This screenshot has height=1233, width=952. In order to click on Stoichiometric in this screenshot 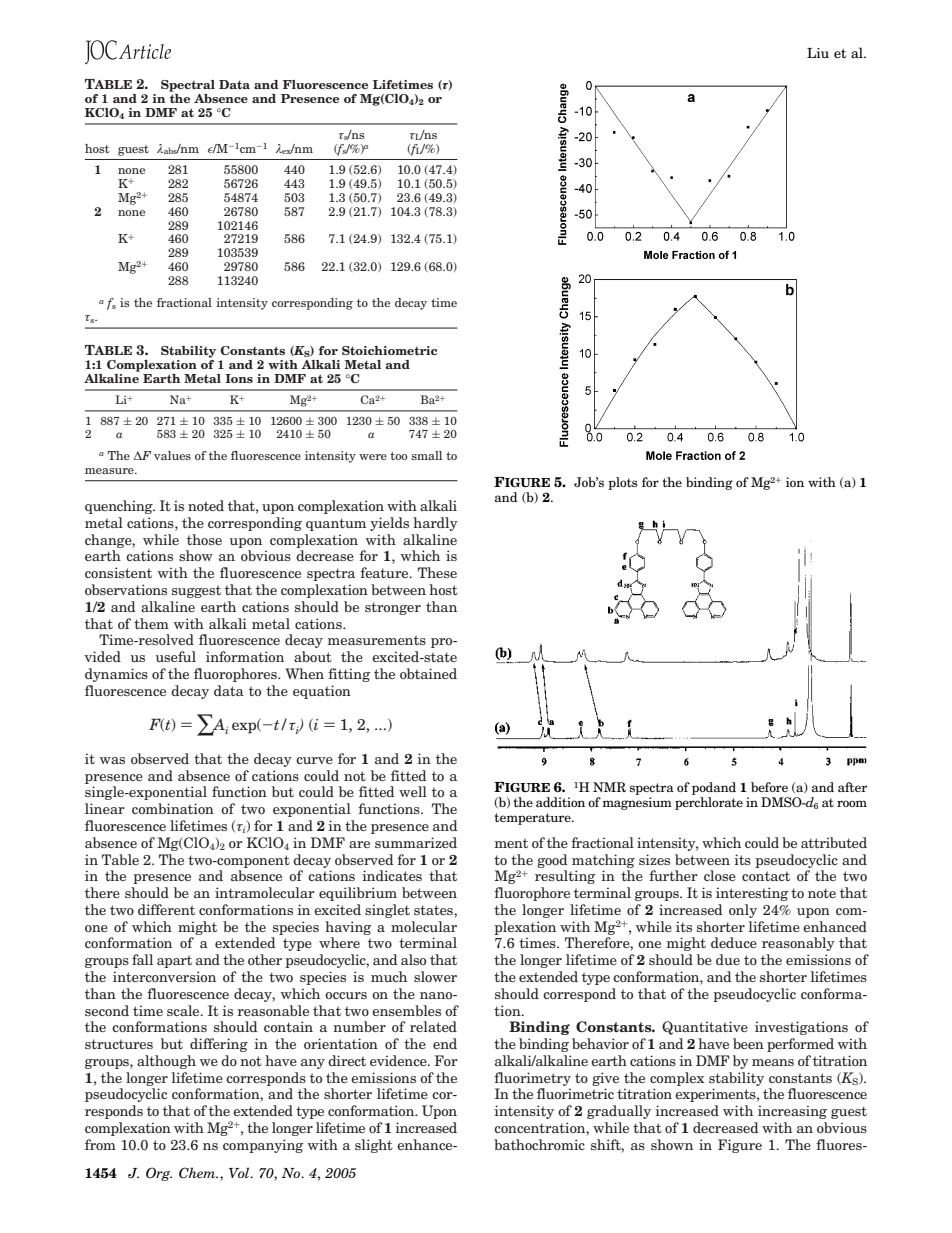, I will do `click(389, 350)`.
